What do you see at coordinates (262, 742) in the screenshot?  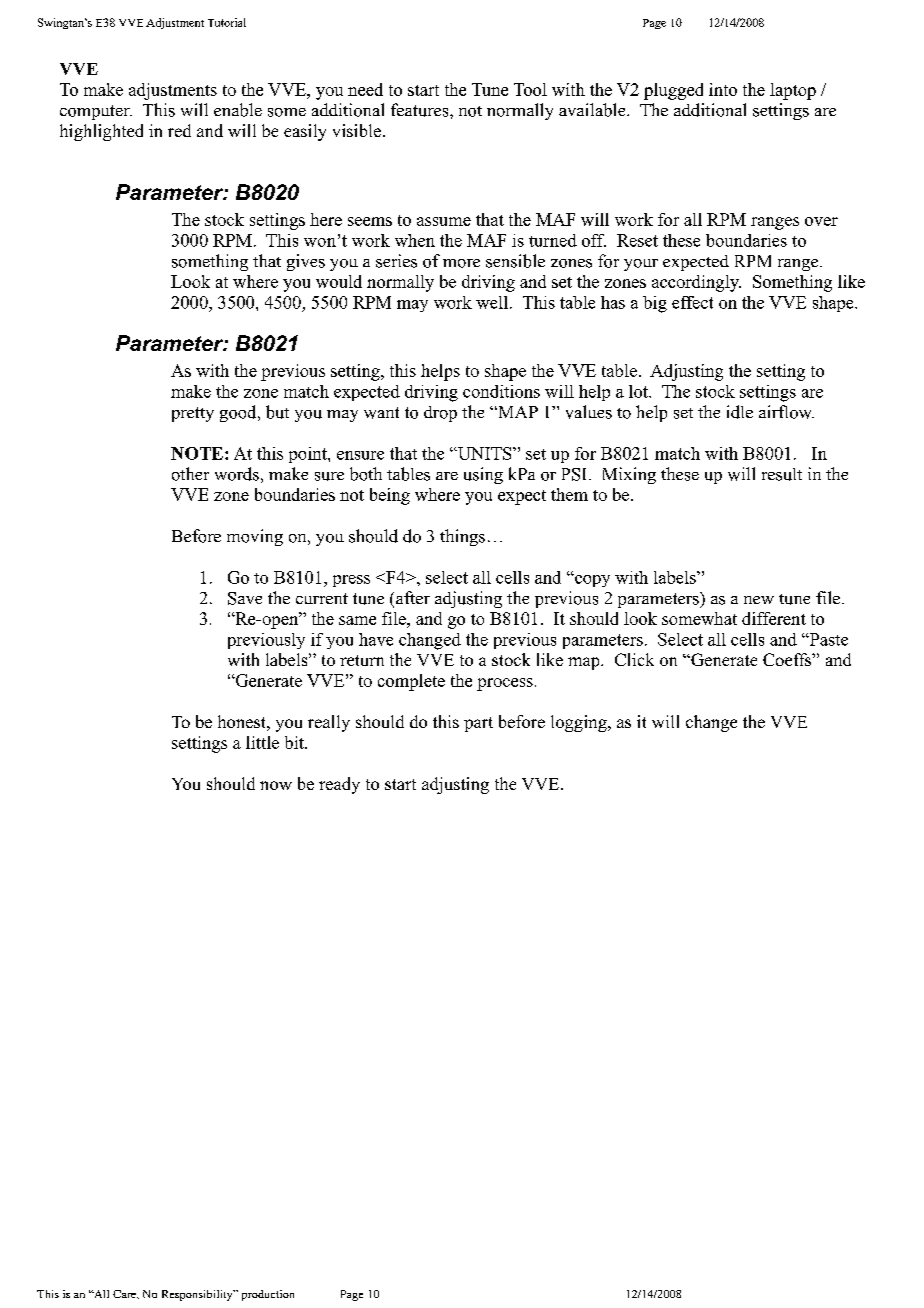 I see `little` at bounding box center [262, 742].
